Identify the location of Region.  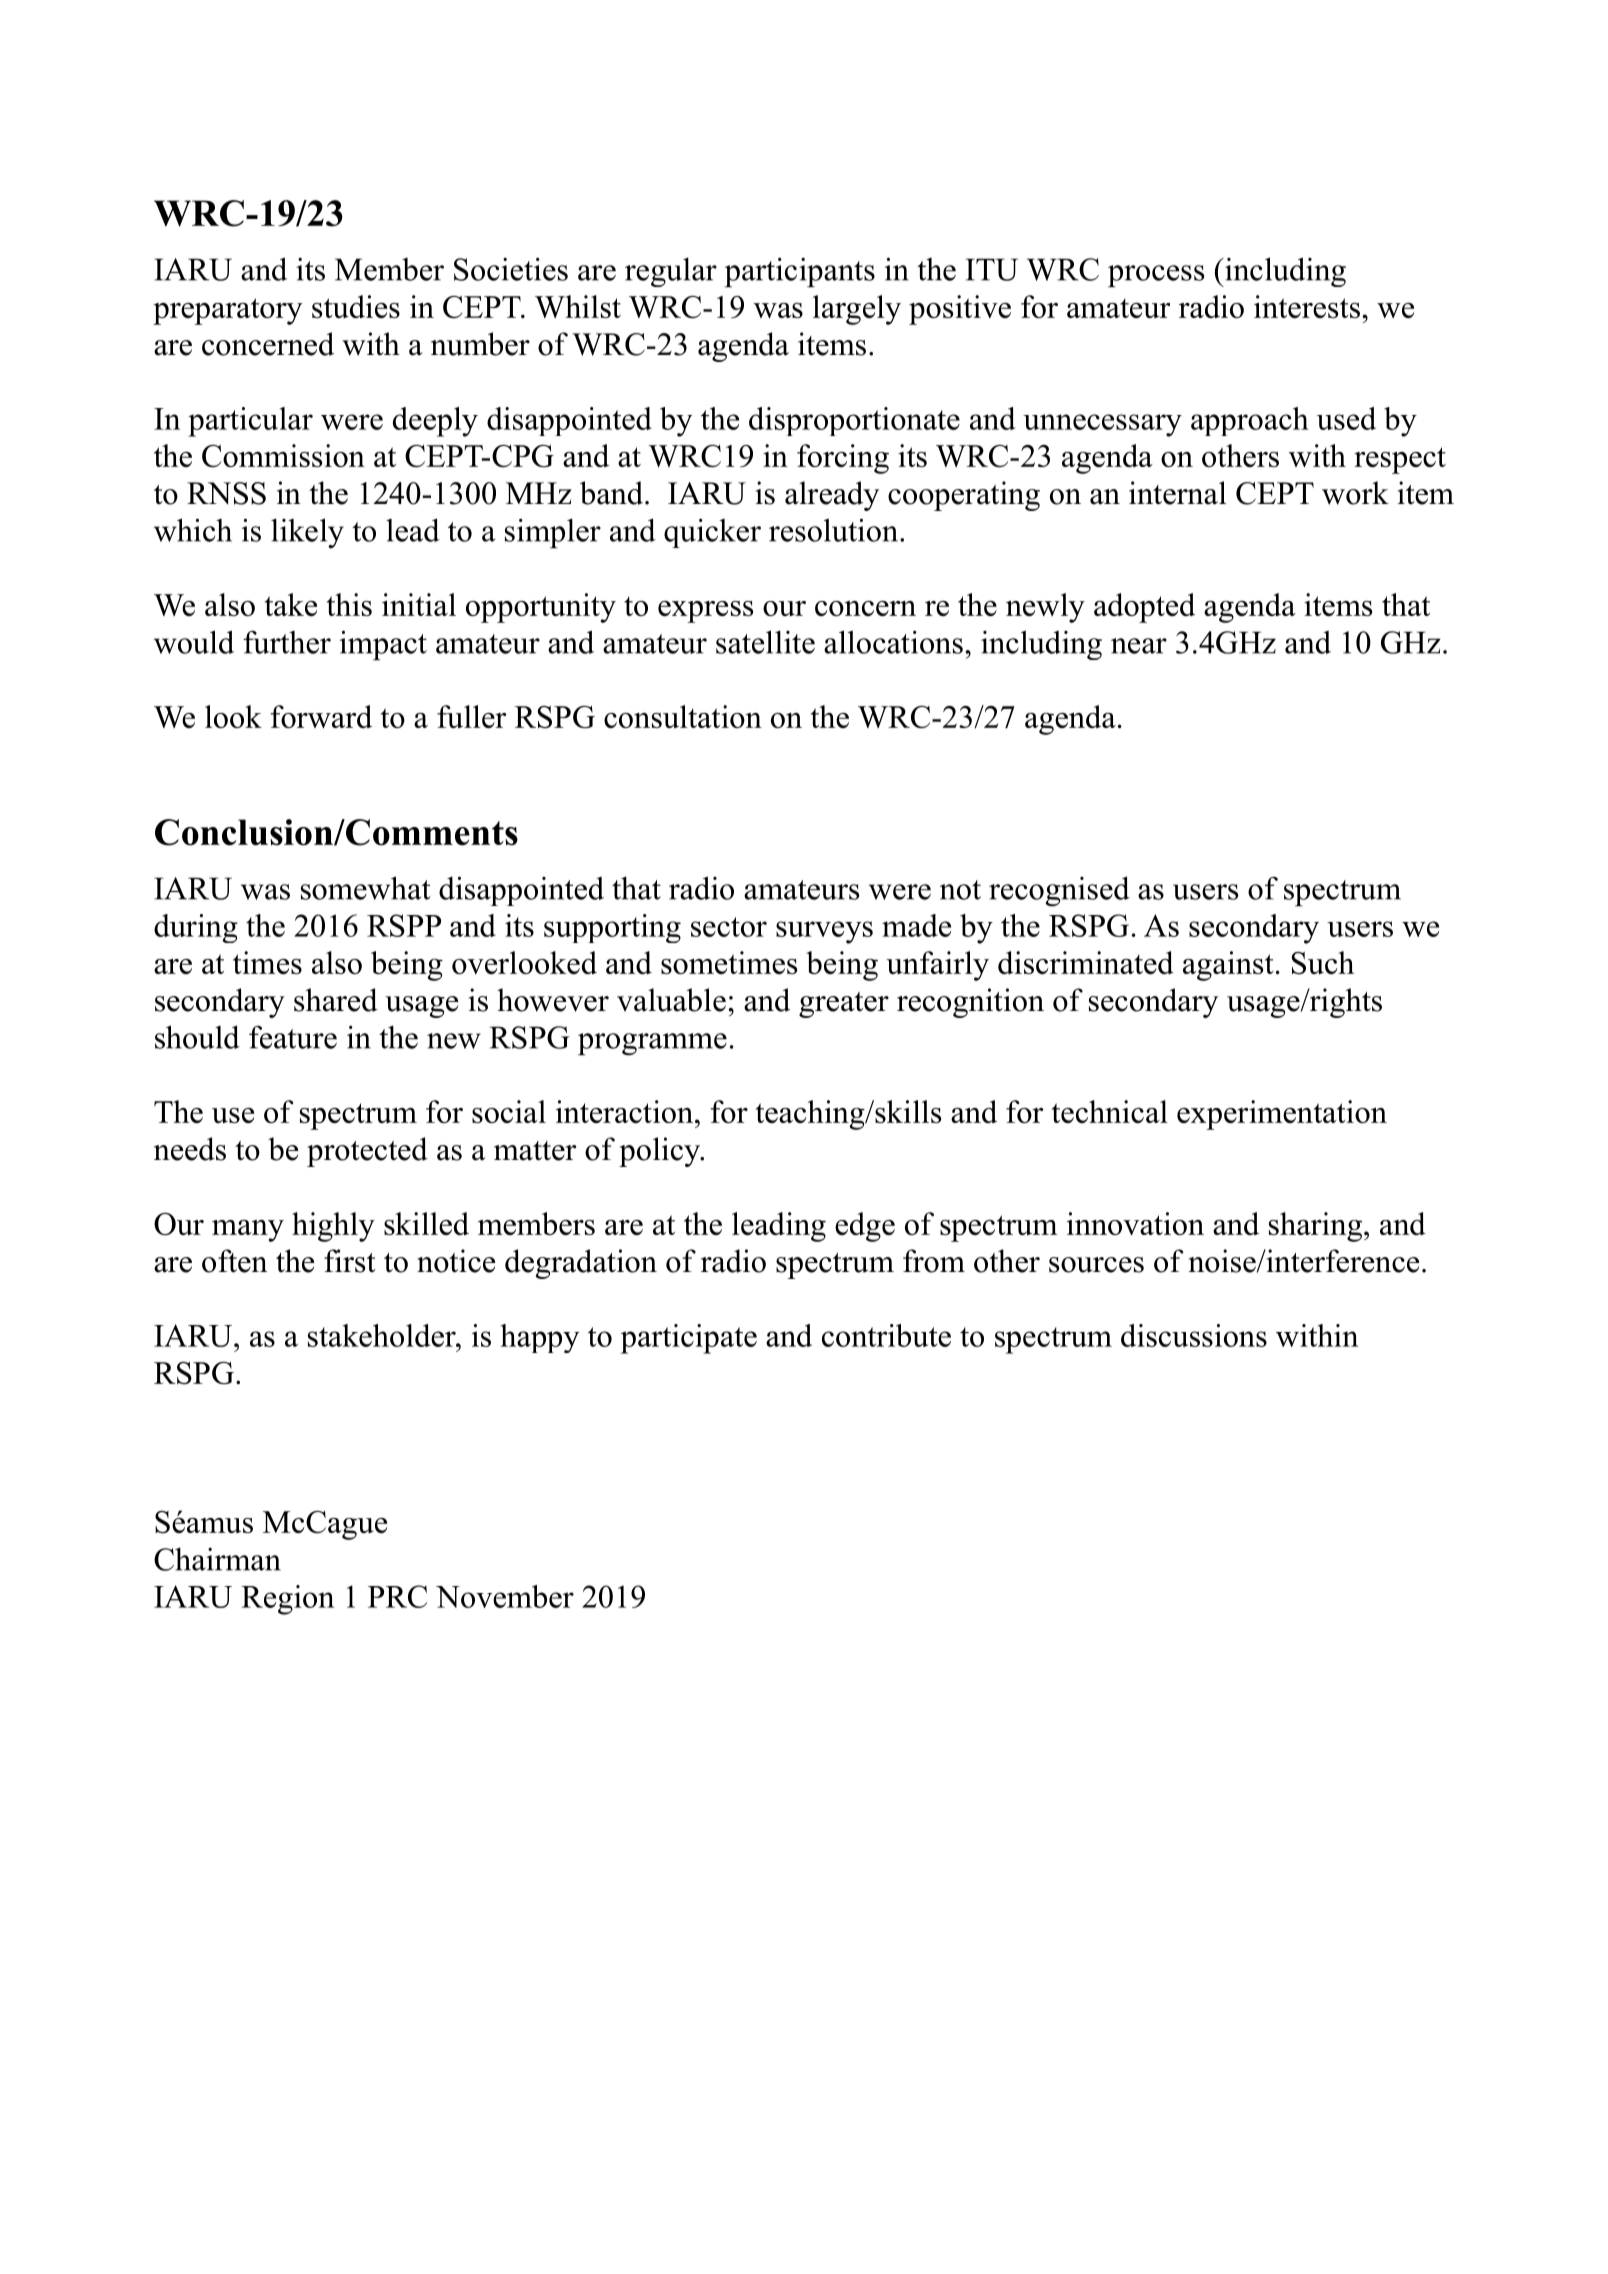
(287, 1600).
